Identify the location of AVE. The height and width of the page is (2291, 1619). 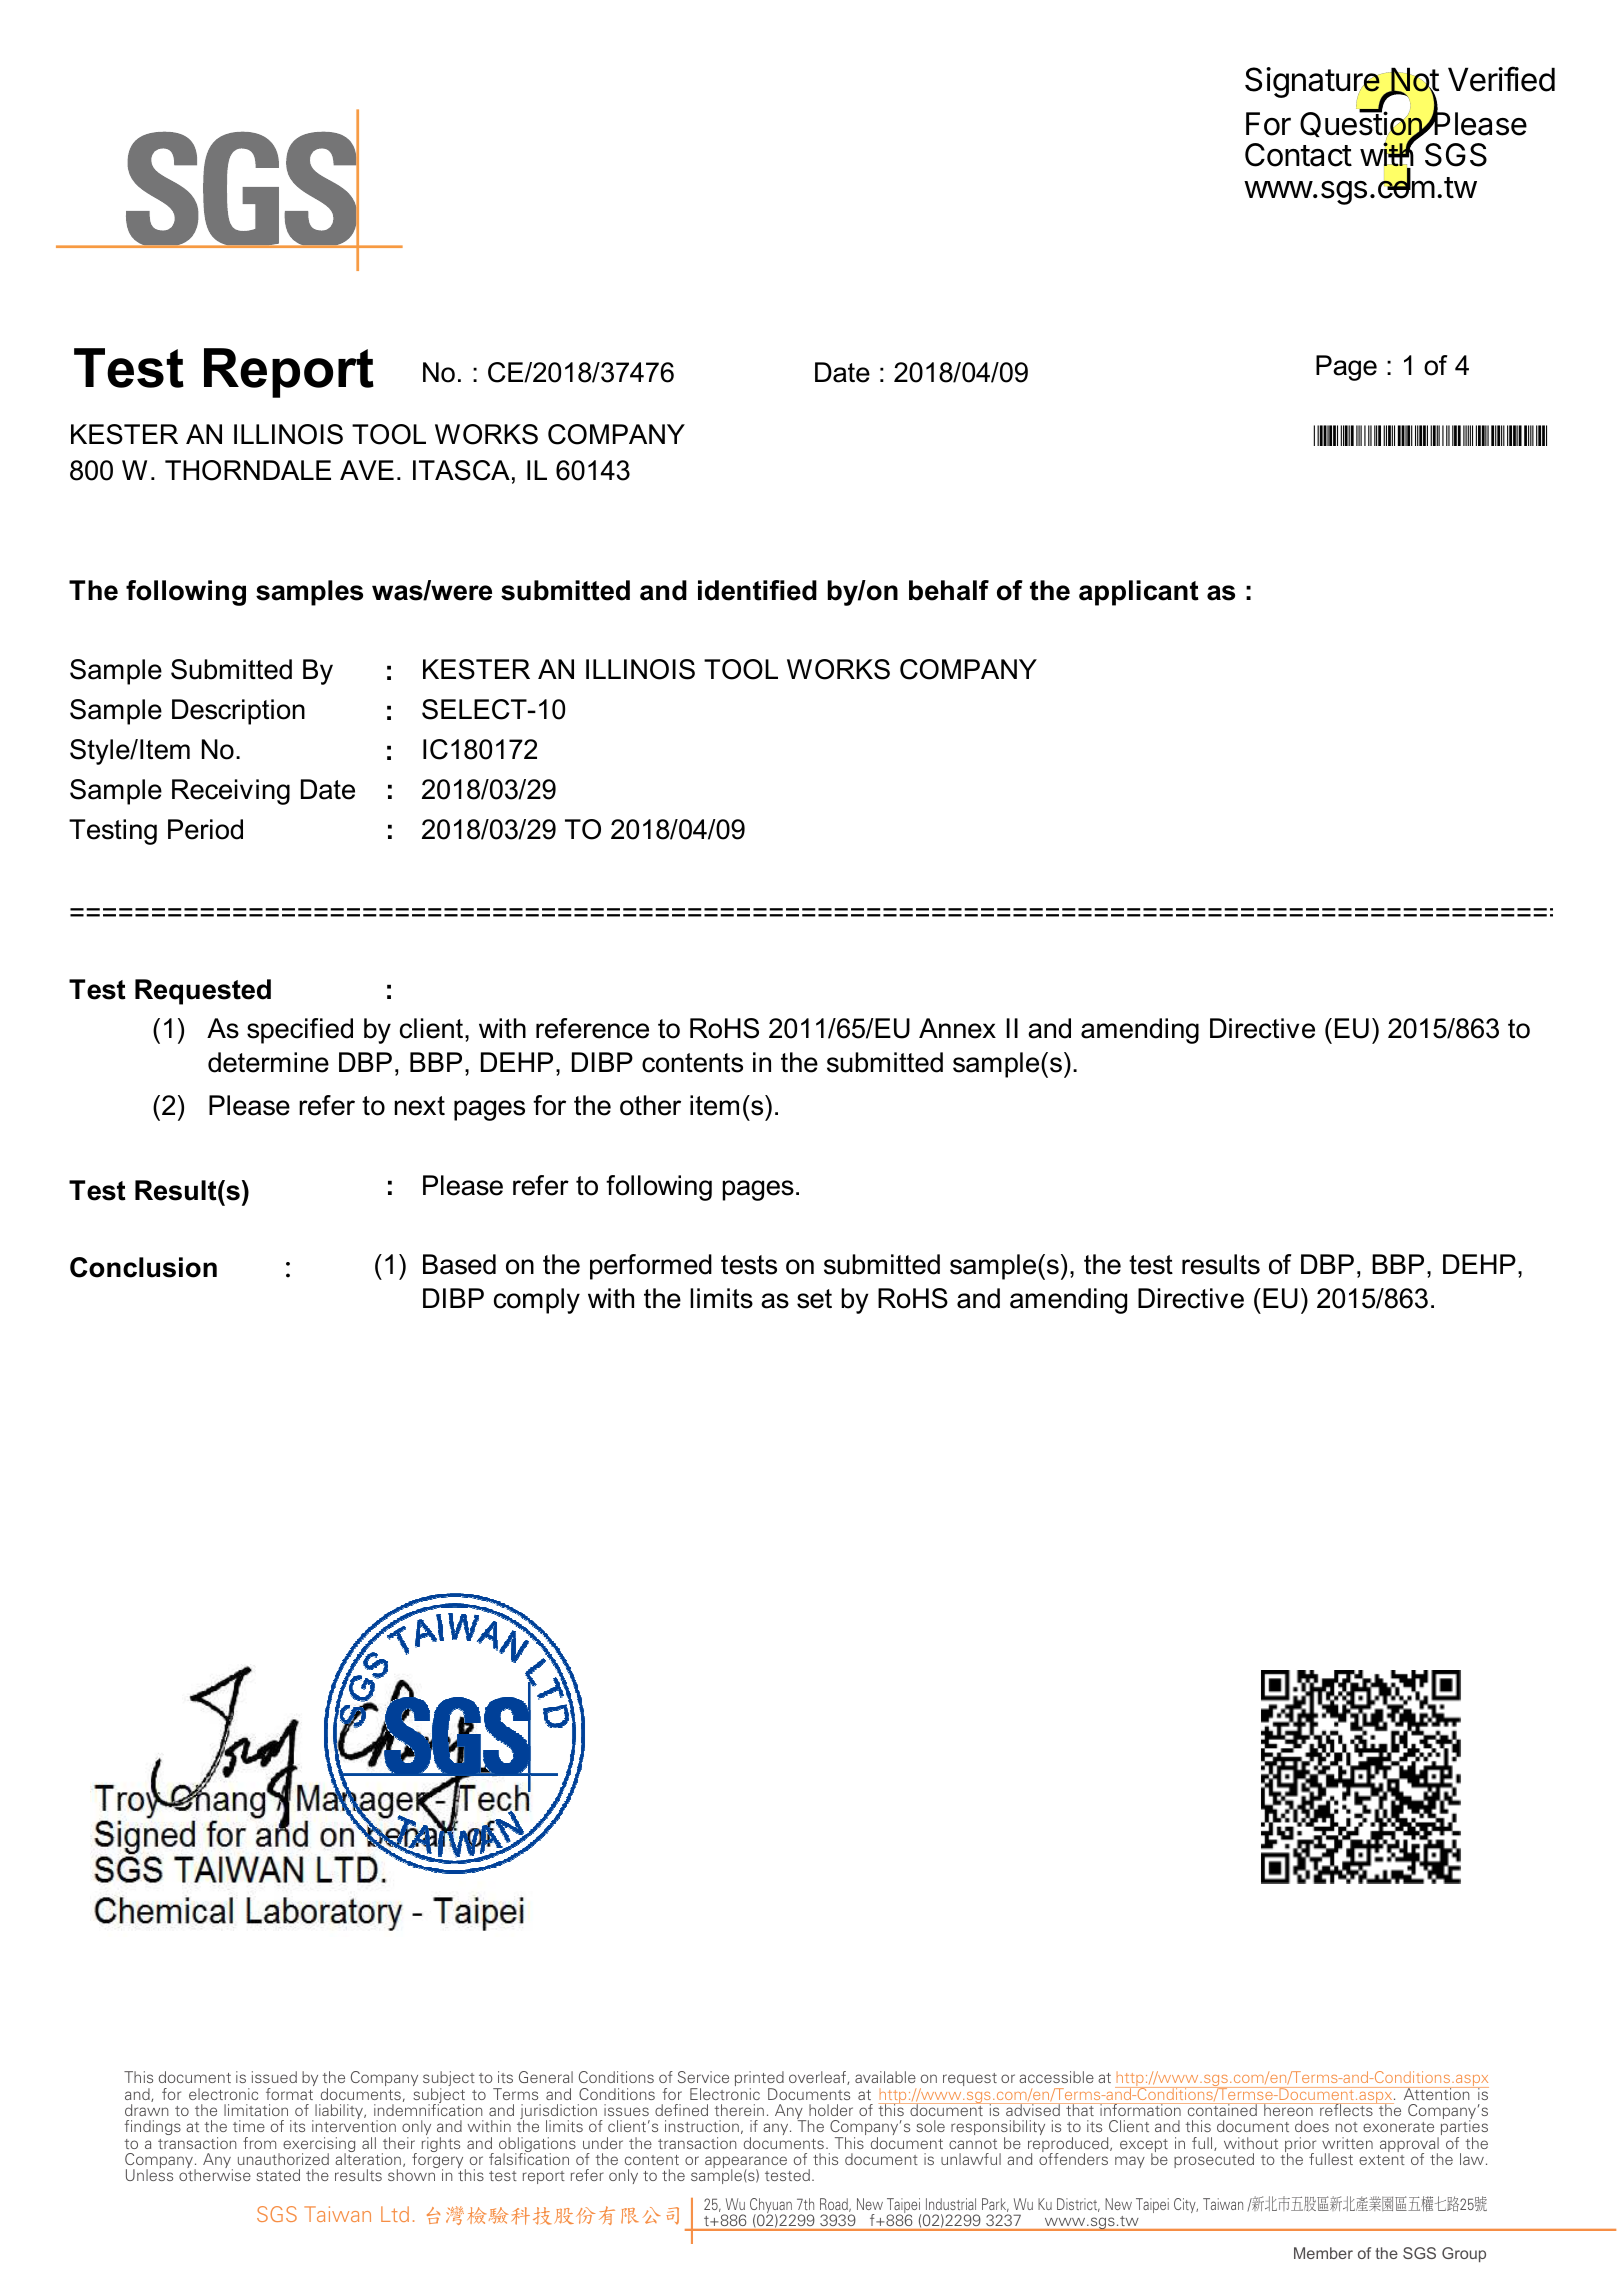
(367, 470).
